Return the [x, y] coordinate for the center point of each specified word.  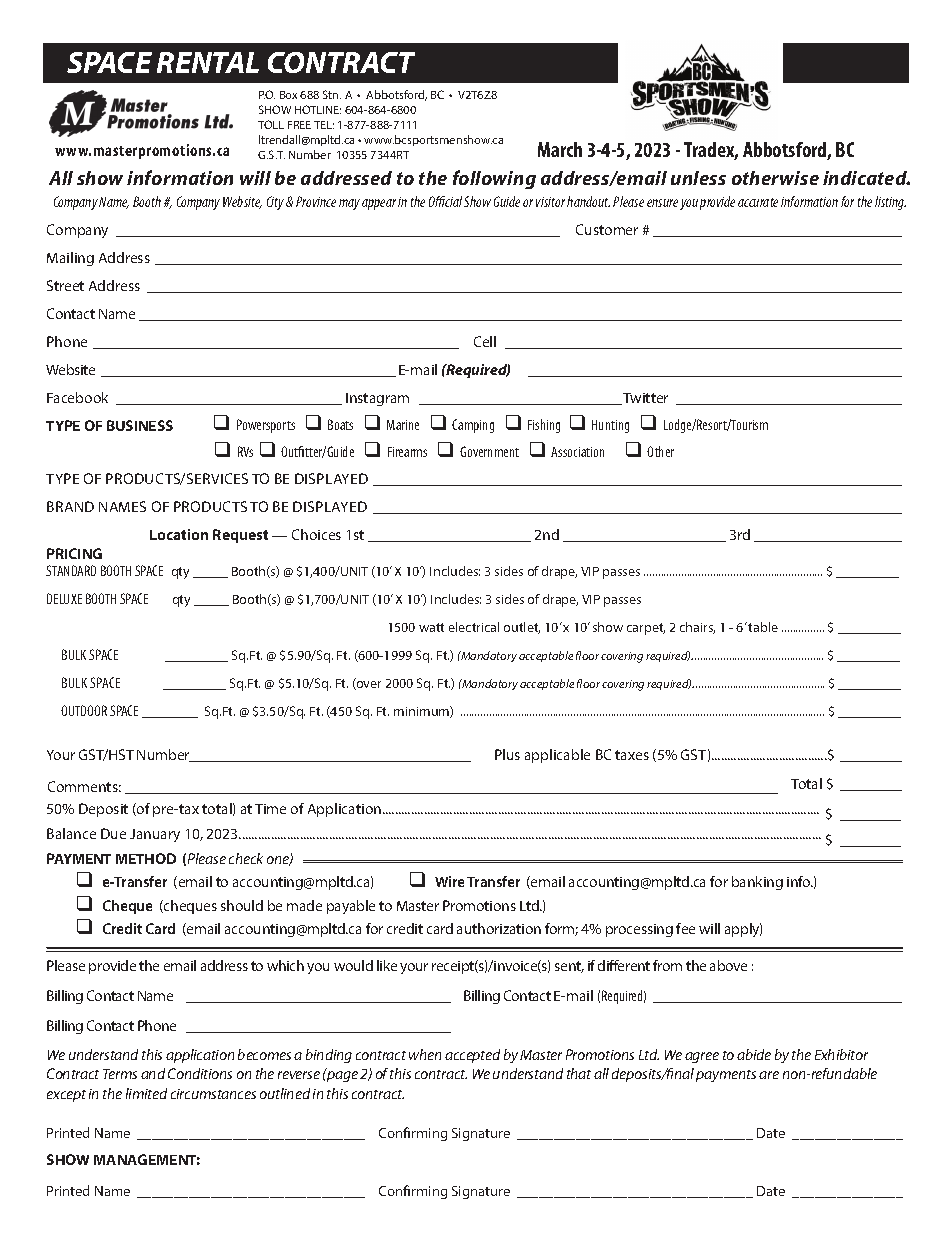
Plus [507, 754]
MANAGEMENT [147, 1159]
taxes [632, 755]
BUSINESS [140, 425]
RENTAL [208, 62]
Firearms [407, 452]
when [425, 1054]
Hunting [610, 426]
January [155, 835]
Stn [332, 94]
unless [698, 178]
